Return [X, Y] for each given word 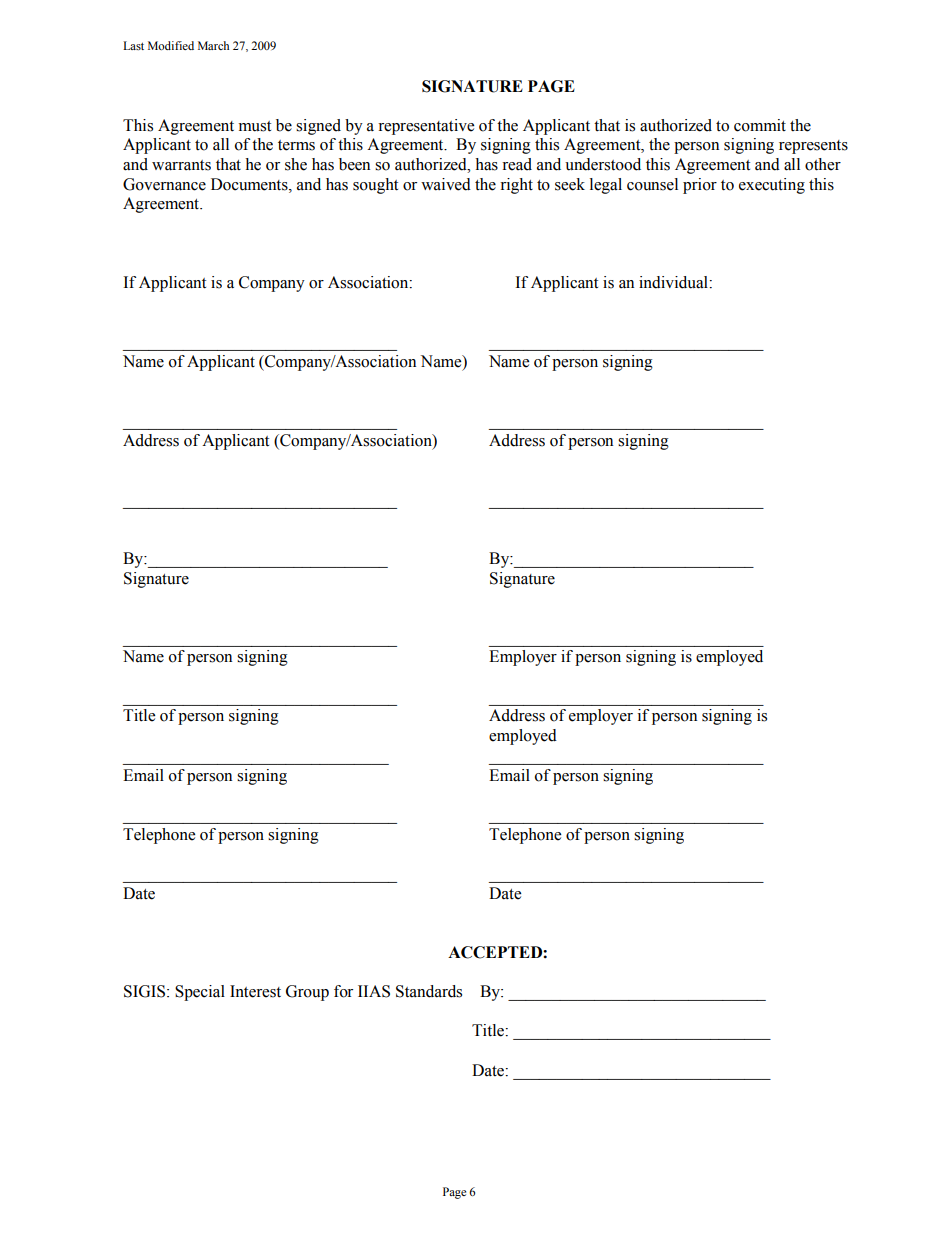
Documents [250, 184]
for [343, 991]
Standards [429, 991]
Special [200, 993]
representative [426, 127]
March [213, 45]
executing [772, 186]
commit [760, 125]
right [516, 186]
